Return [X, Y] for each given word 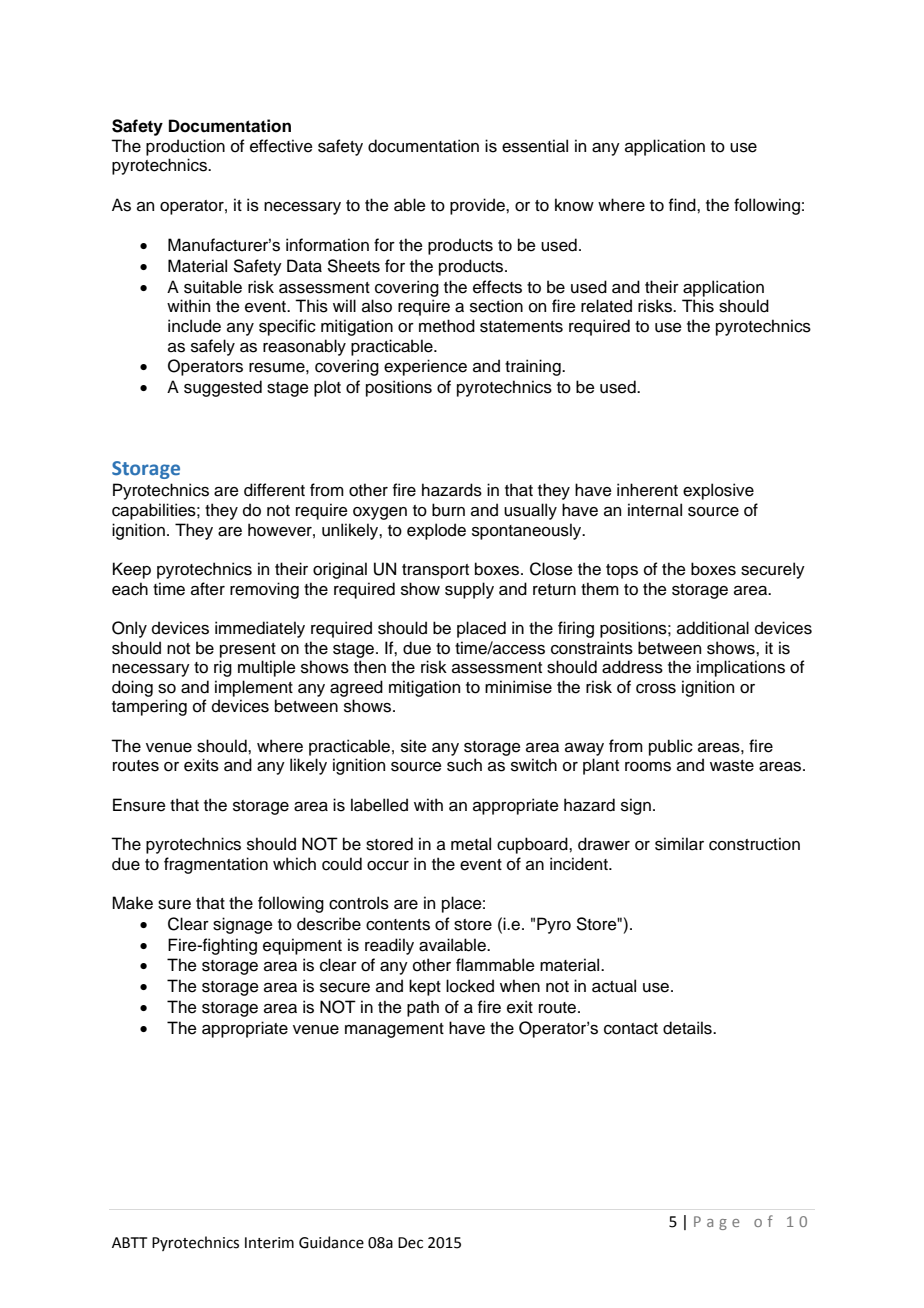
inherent [647, 490]
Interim [269, 1243]
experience [425, 367]
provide [478, 206]
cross [656, 689]
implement [254, 688]
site [414, 746]
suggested [223, 388]
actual [614, 986]
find [683, 205]
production [185, 147]
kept [425, 987]
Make [132, 903]
